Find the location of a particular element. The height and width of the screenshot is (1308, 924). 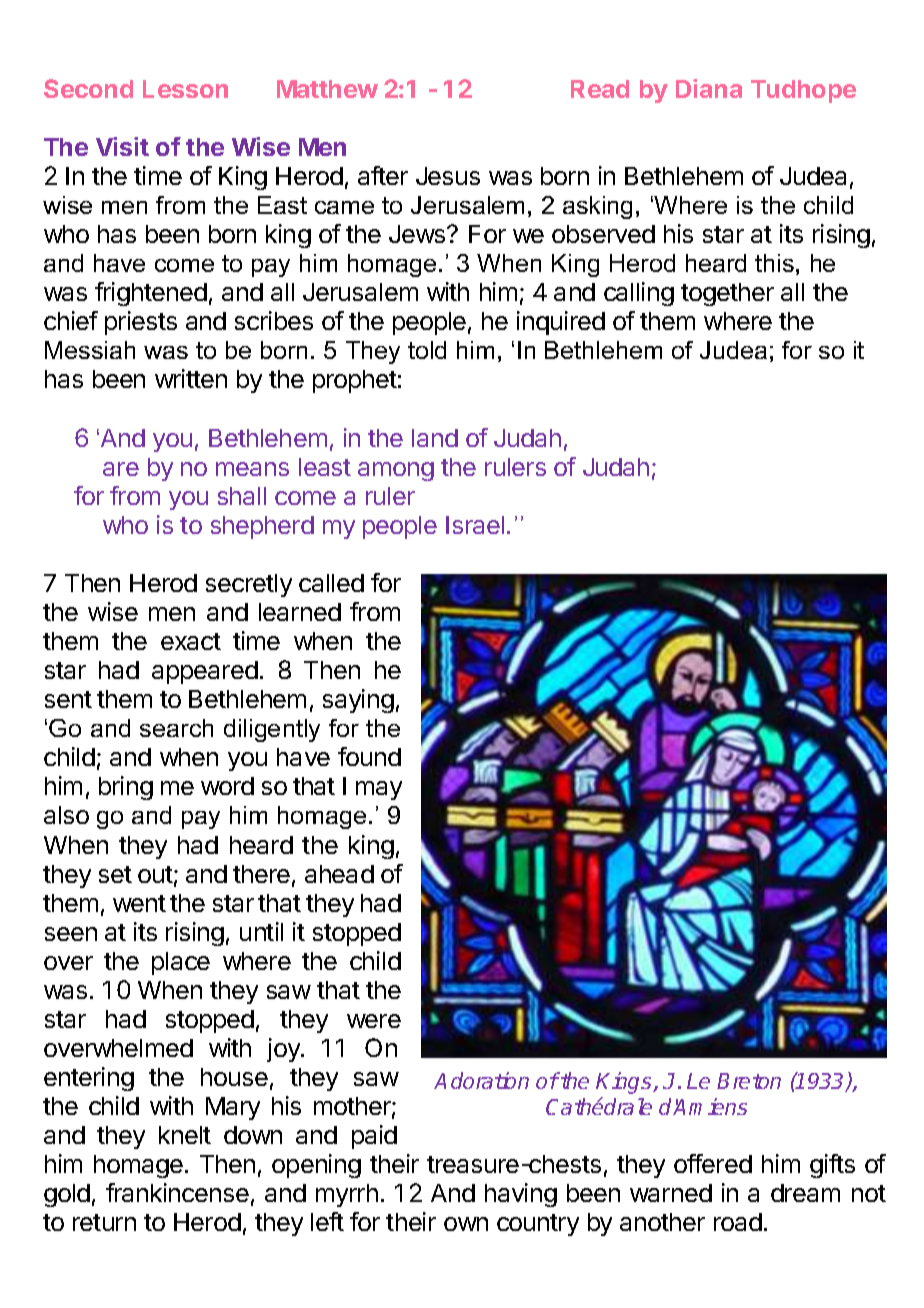

went is located at coordinates (139, 903).
